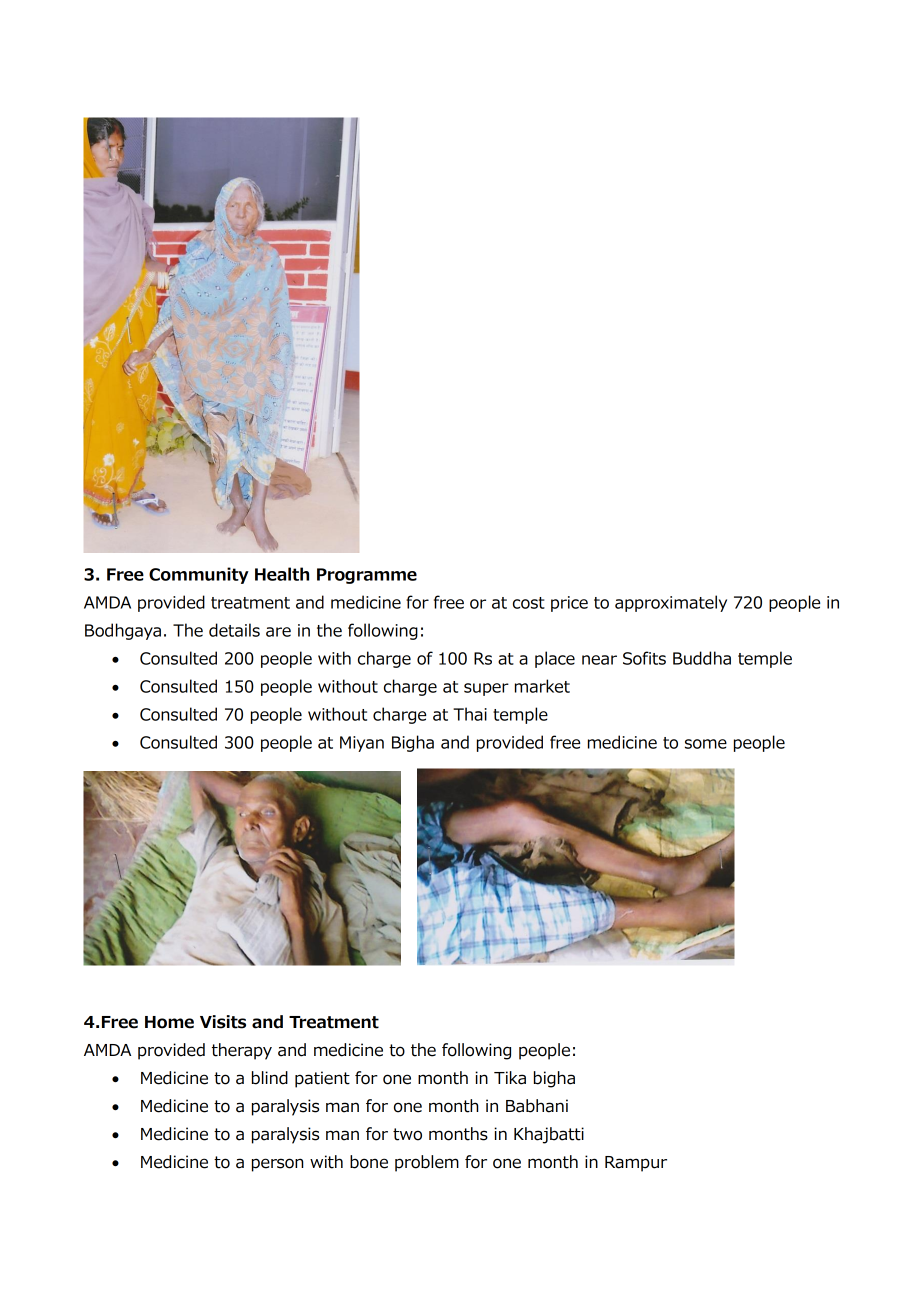  I want to click on Visits, so click(223, 1022).
